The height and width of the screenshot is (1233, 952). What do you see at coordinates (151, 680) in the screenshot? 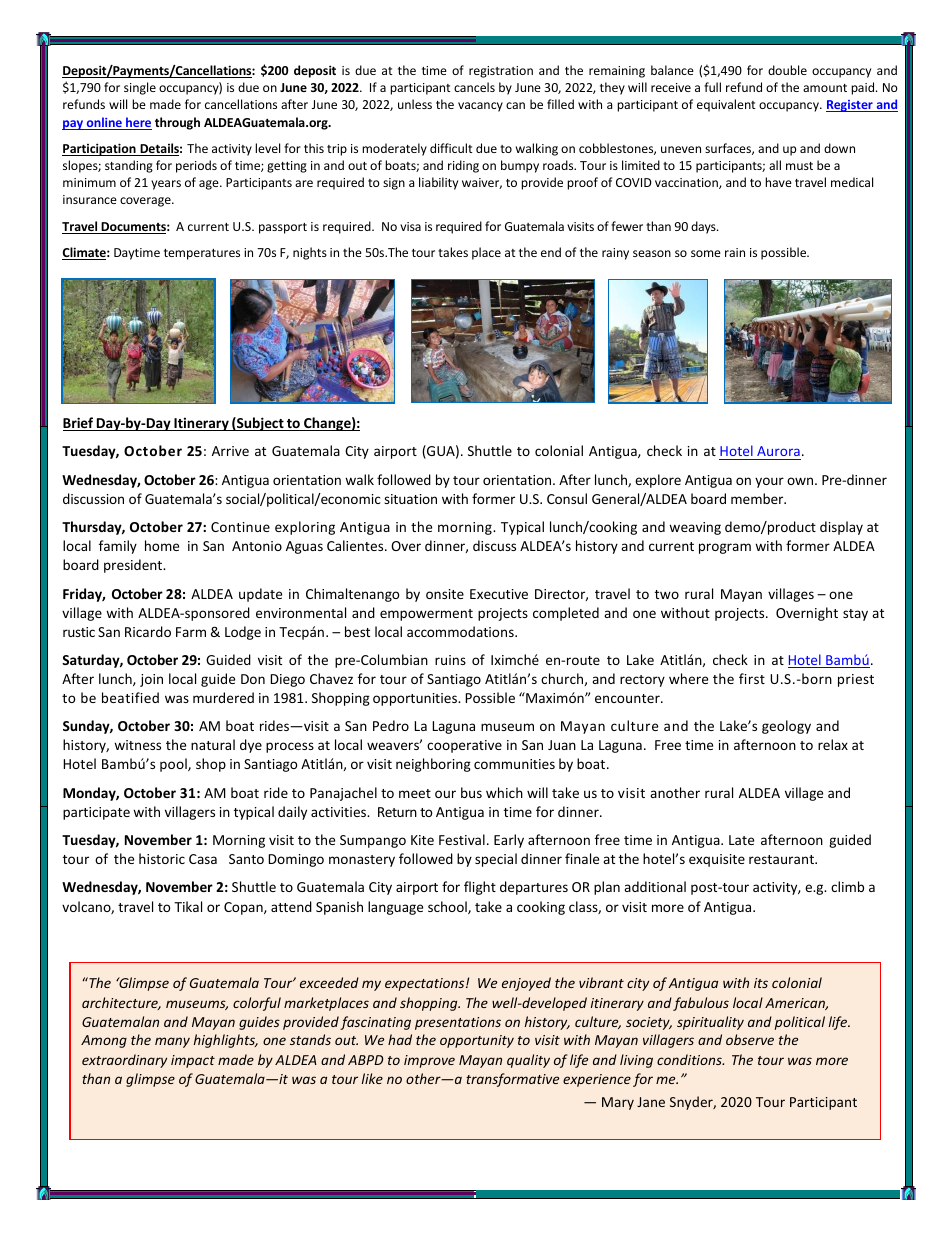
I see `join` at bounding box center [151, 680].
